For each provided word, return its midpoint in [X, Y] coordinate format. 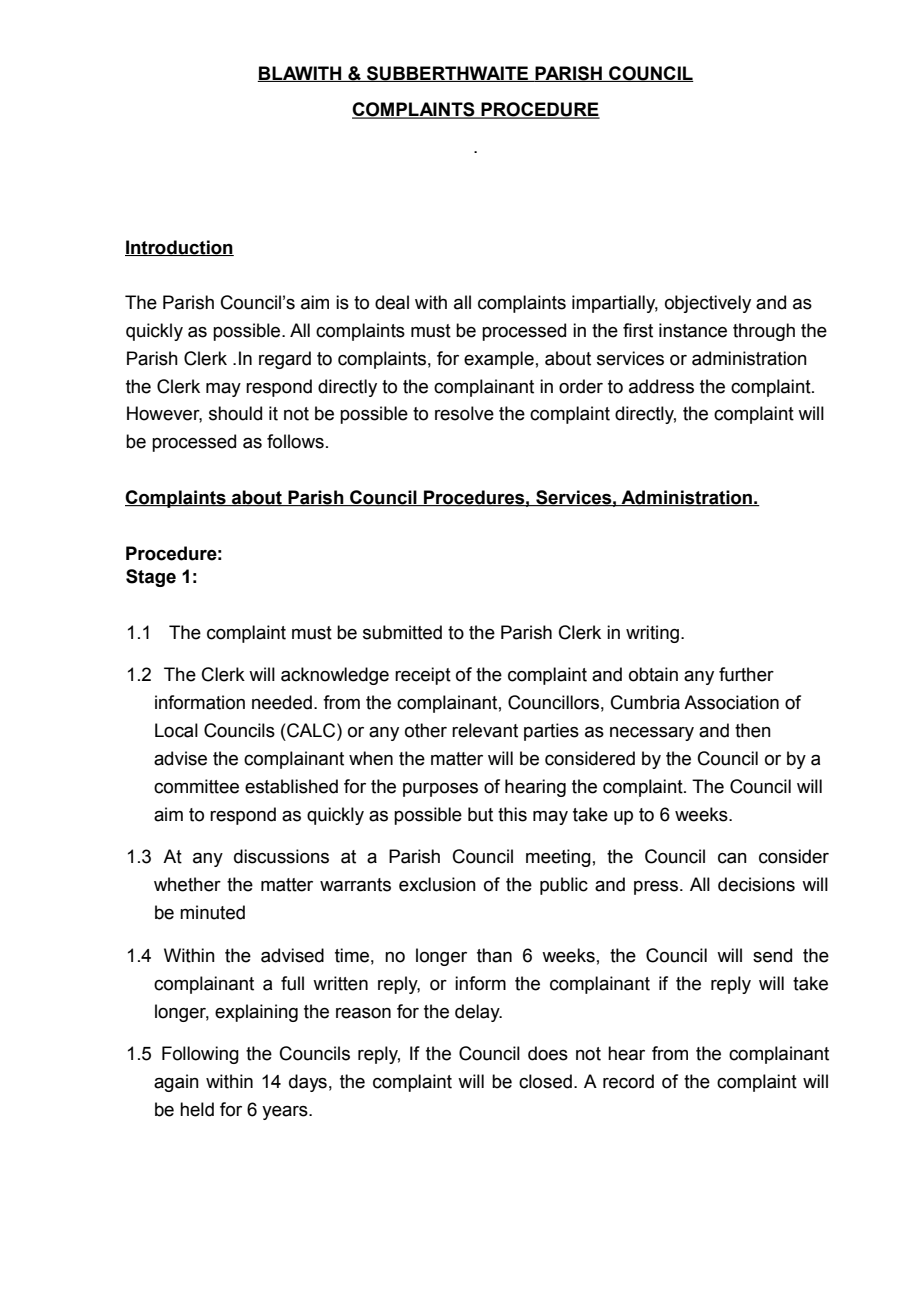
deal [392, 302]
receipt [423, 676]
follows [295, 441]
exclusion [437, 884]
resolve [464, 413]
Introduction [179, 248]
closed [545, 1081]
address [661, 386]
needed [282, 702]
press [657, 888]
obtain [653, 674]
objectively [708, 304]
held [197, 1109]
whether [187, 884]
